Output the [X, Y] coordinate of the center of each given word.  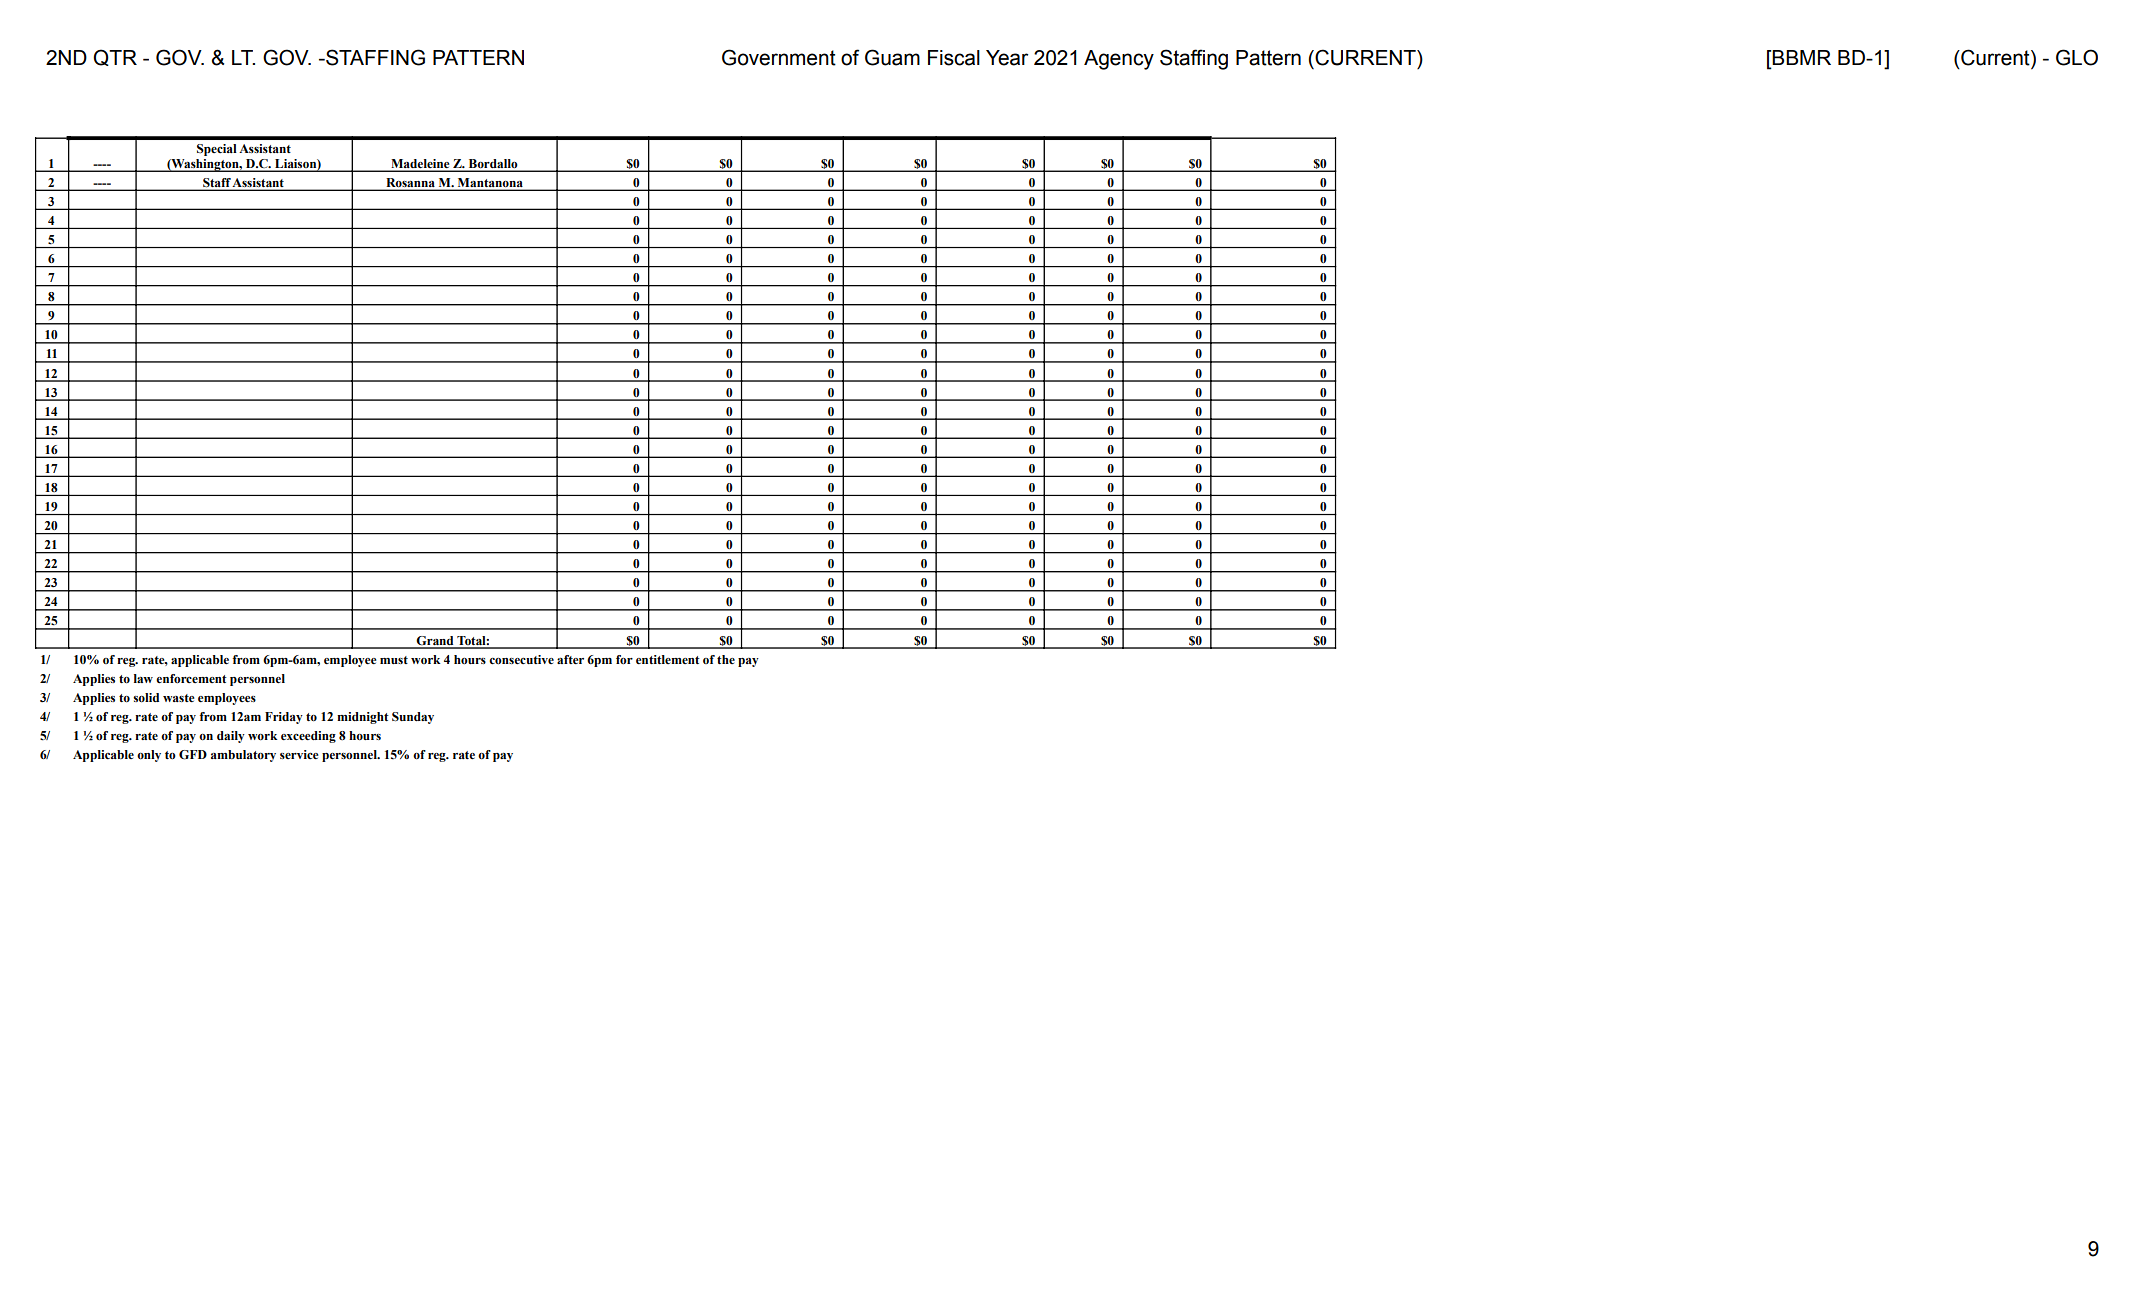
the [726, 659]
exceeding [308, 737]
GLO [2077, 57]
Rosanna [410, 182]
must [394, 660]
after [570, 659]
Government [779, 57]
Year [1007, 58]
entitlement [668, 659]
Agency [1119, 60]
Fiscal [954, 58]
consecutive [521, 660]
